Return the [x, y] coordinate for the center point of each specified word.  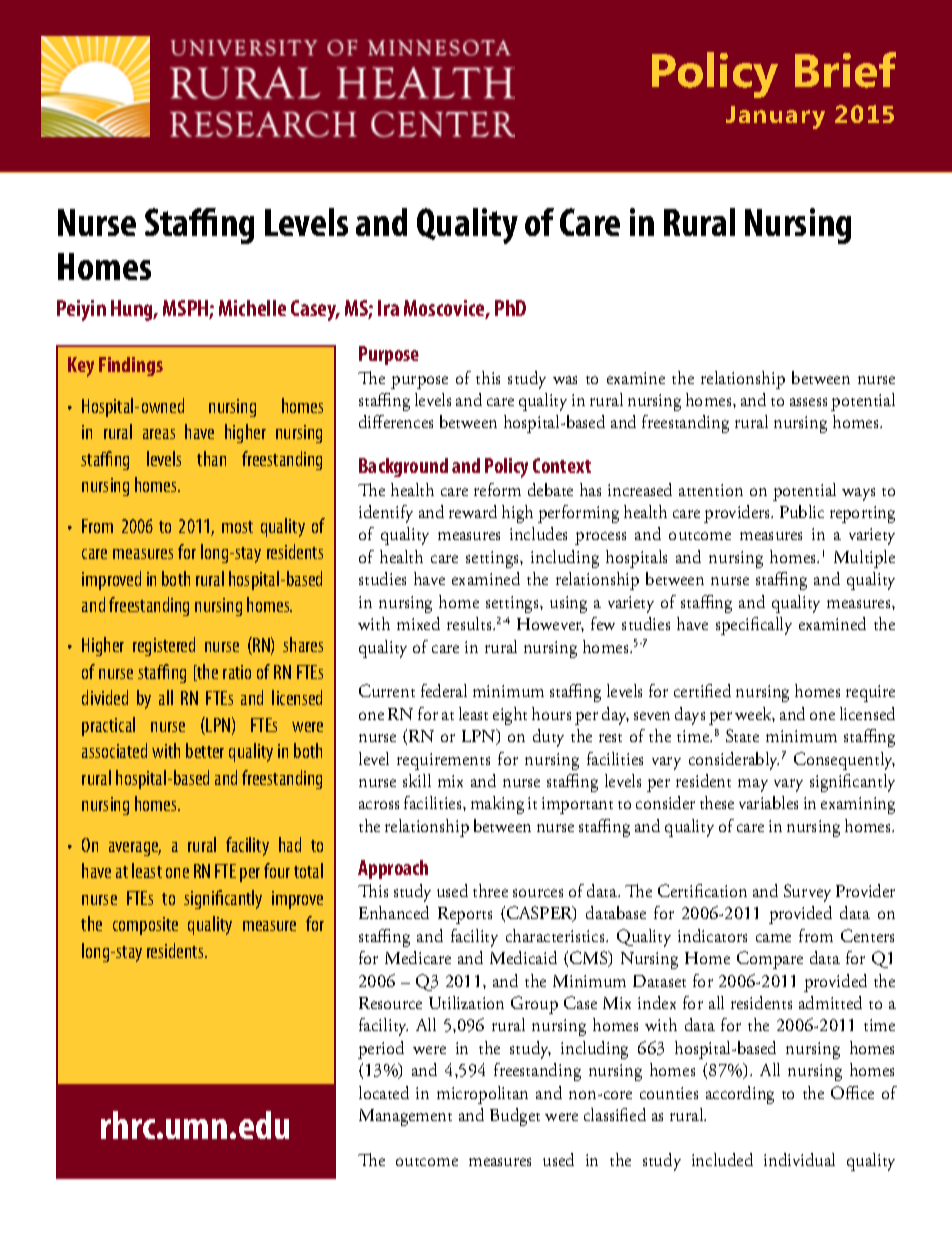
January [775, 117]
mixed [418, 623]
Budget [515, 1117]
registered [164, 646]
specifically [754, 626]
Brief [845, 70]
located [384, 1092]
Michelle [252, 308]
